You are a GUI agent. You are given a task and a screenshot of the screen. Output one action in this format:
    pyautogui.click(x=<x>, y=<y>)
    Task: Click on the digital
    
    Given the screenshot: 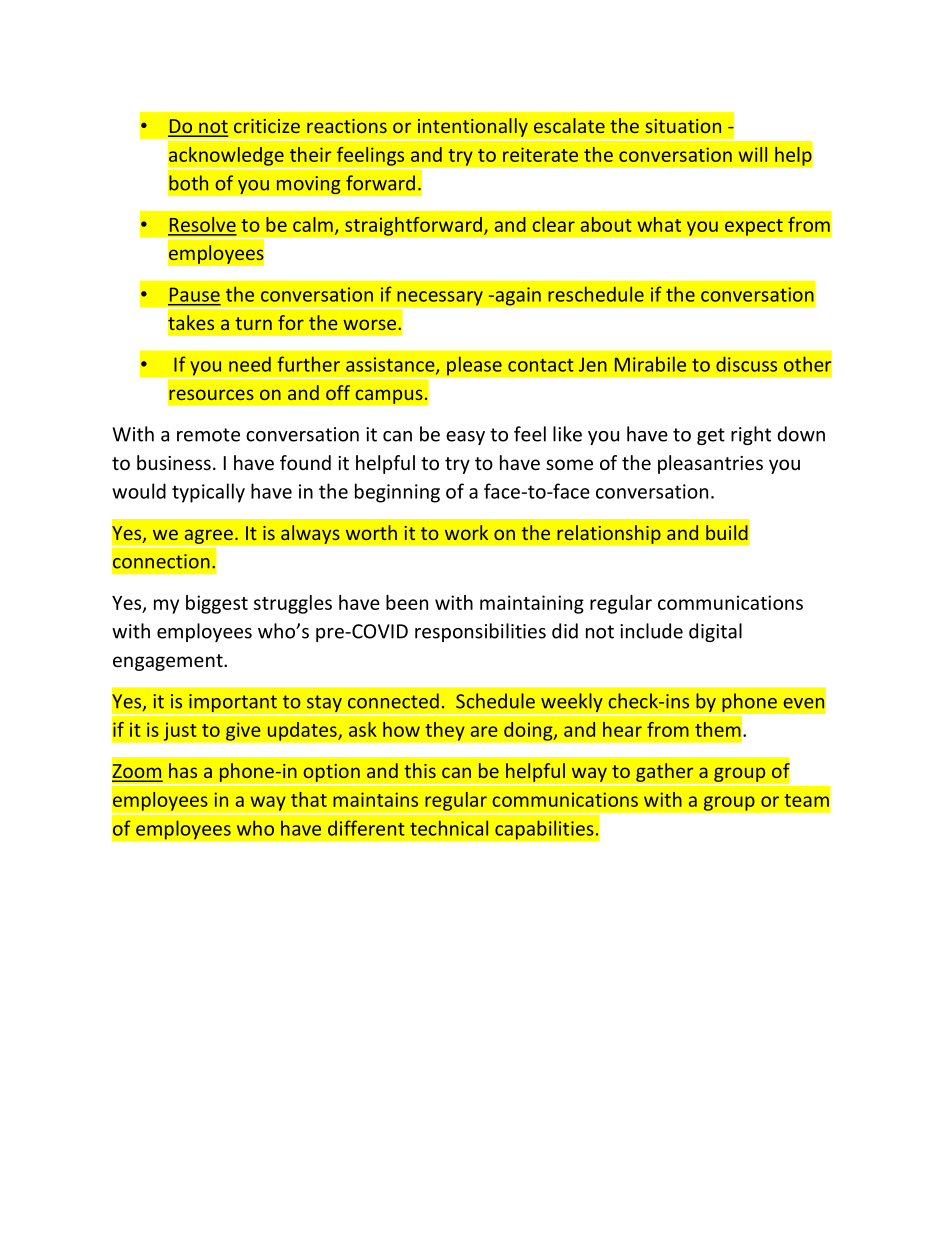 What is the action you would take?
    pyautogui.click(x=715, y=632)
